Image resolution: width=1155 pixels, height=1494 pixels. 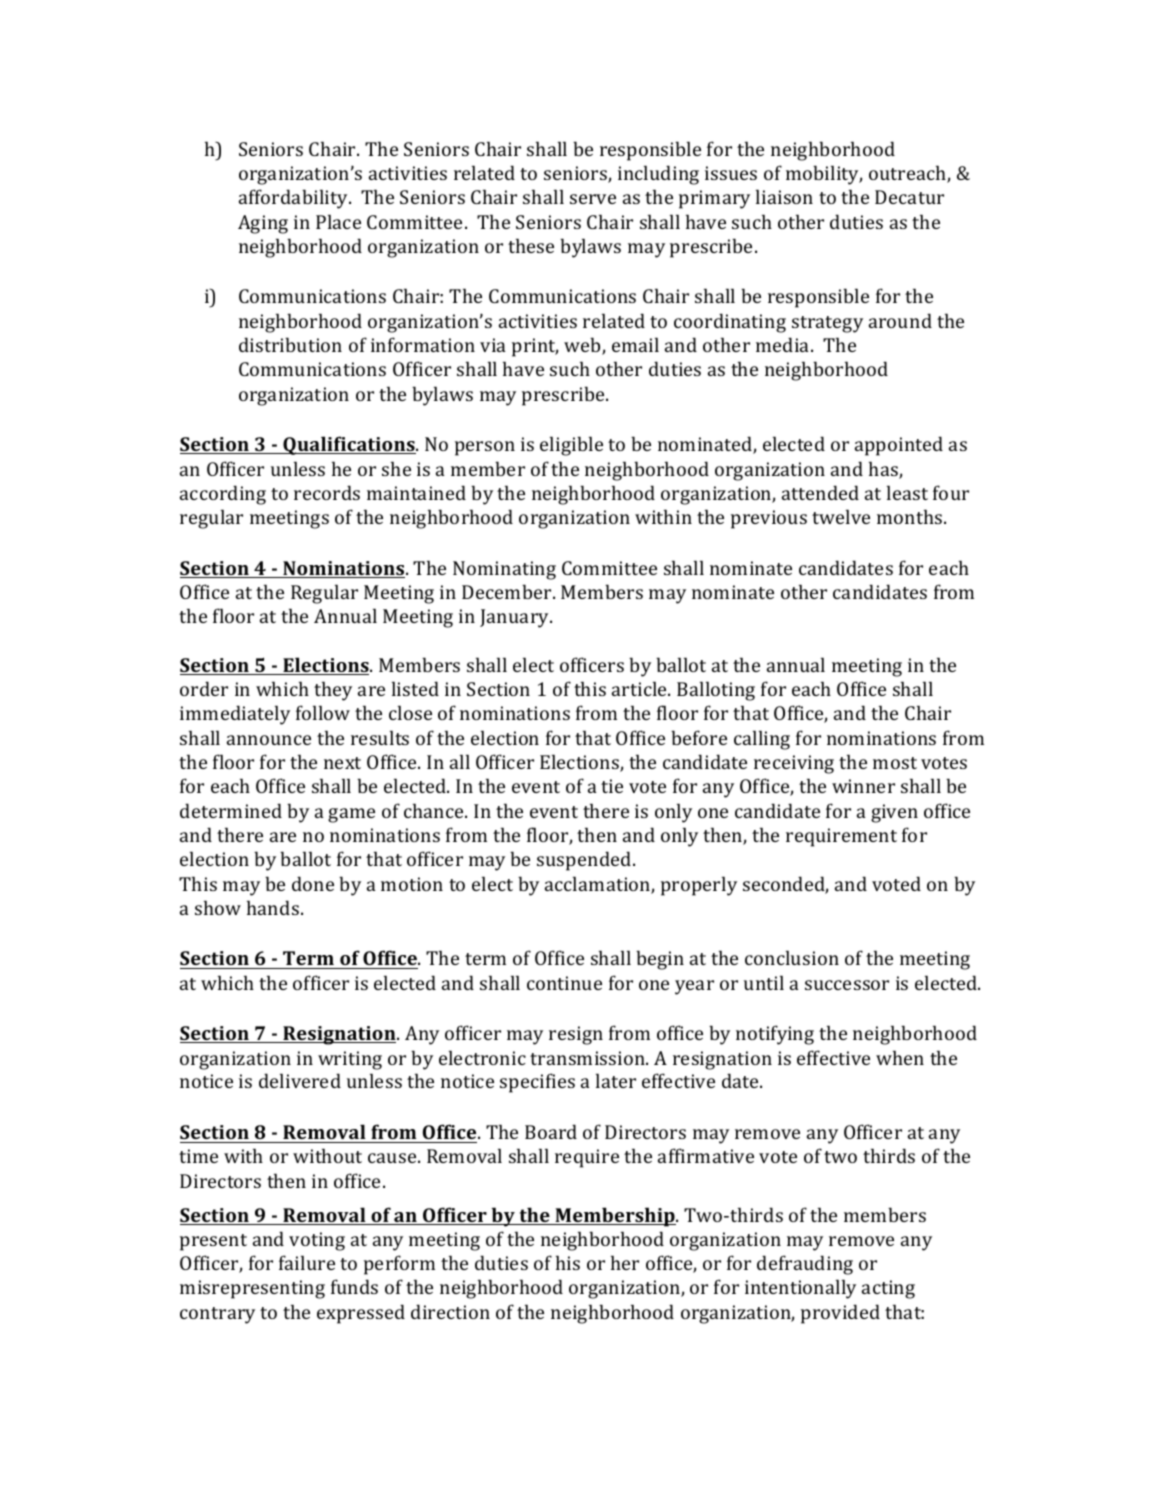 I want to click on has, so click(x=884, y=470).
